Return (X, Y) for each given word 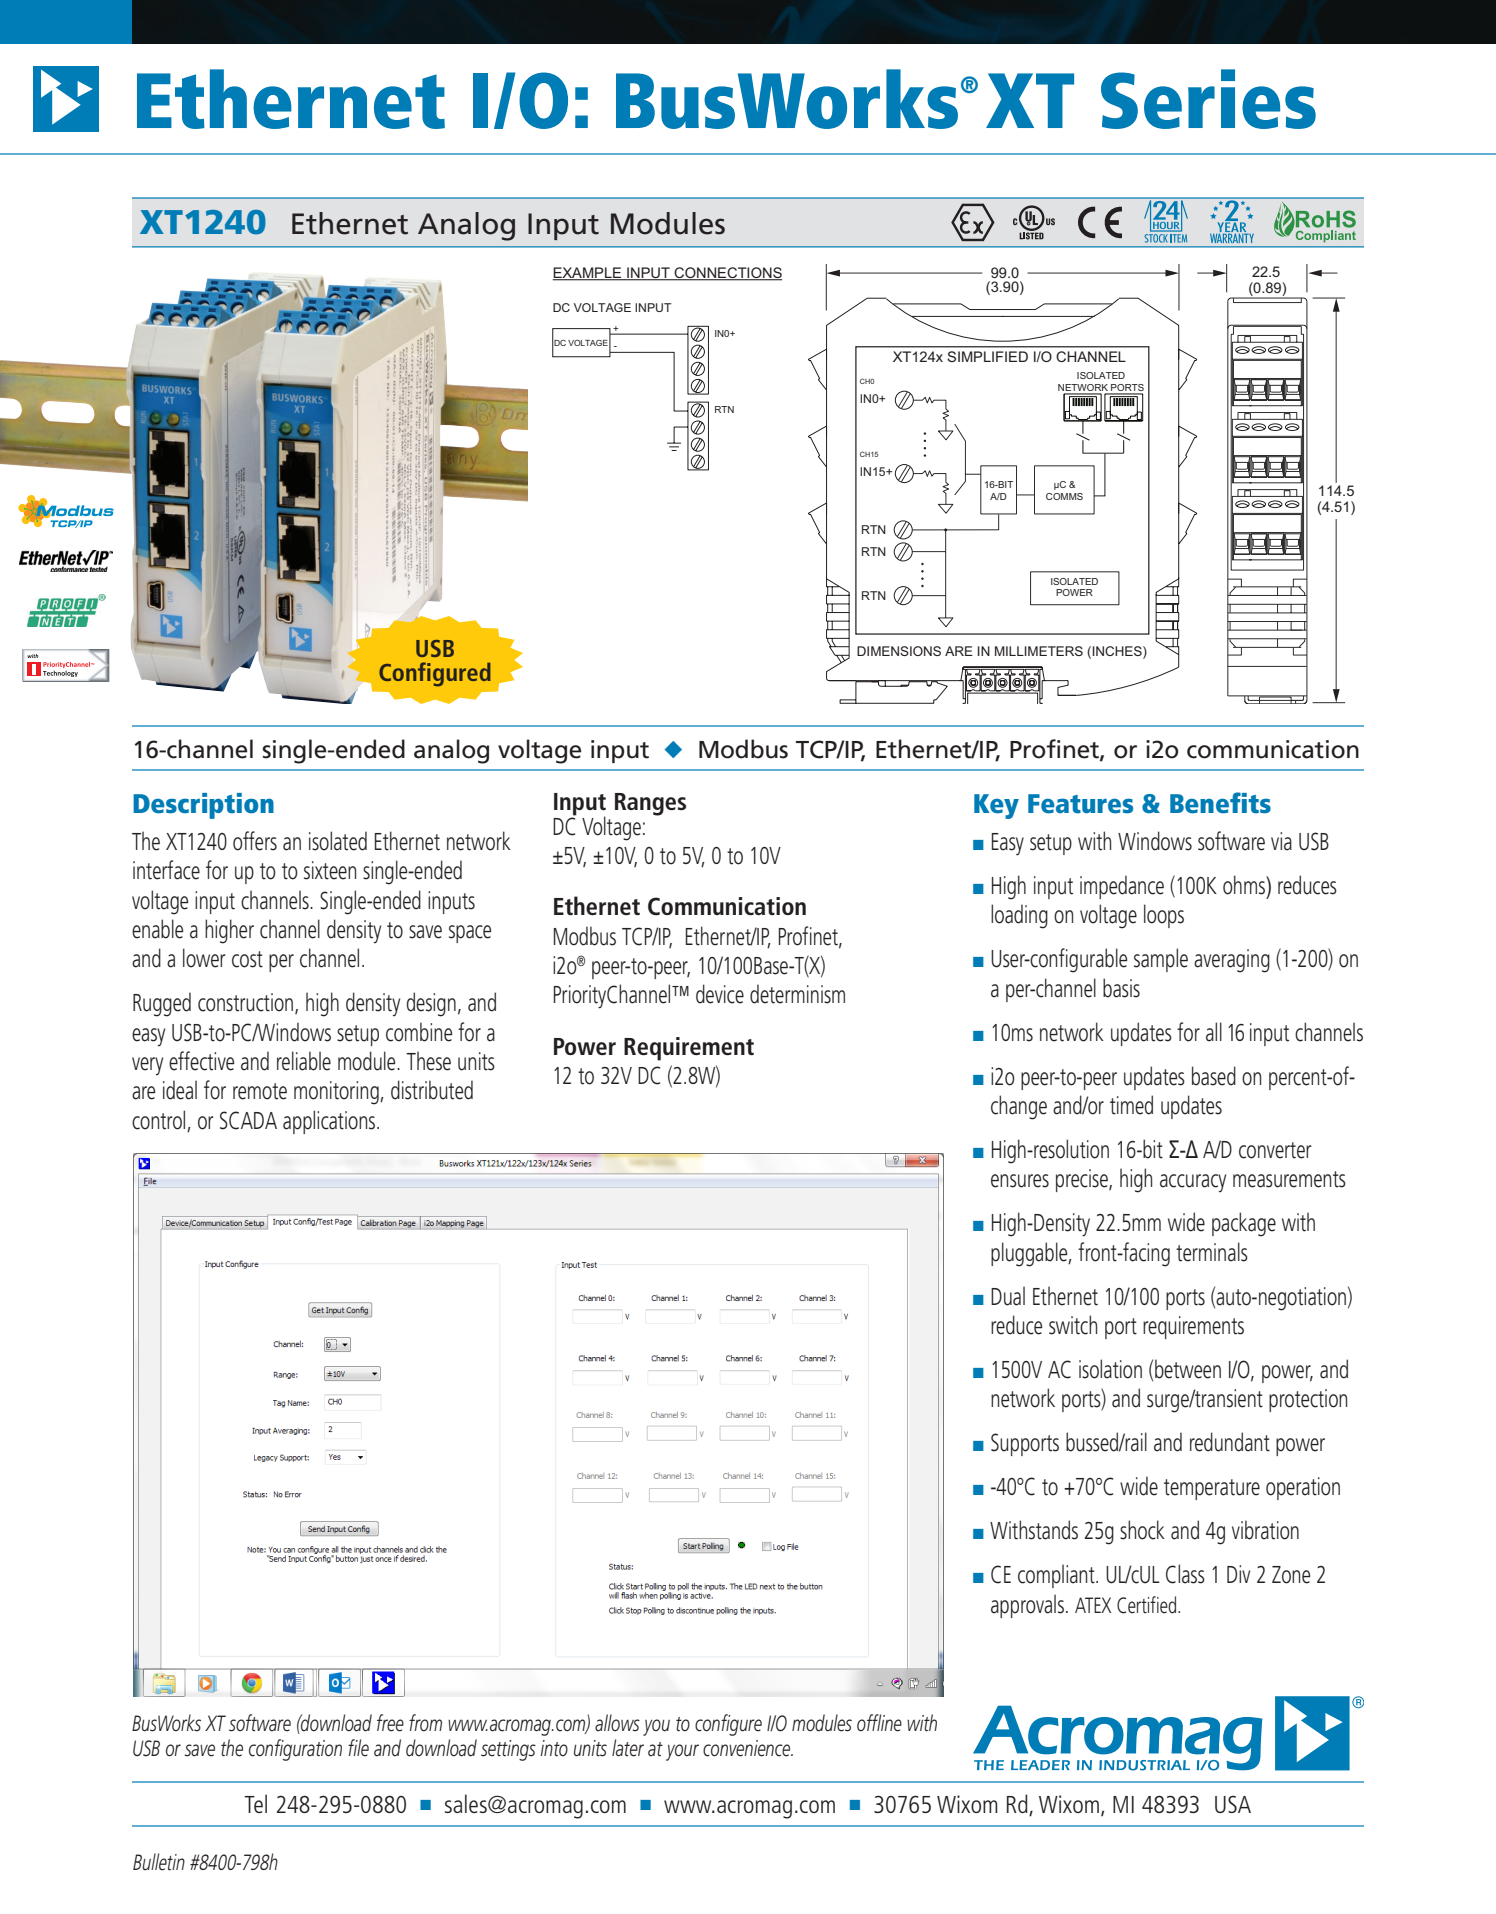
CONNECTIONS (727, 274)
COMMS (1064, 496)
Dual (1008, 1296)
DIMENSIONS (899, 651)
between (1188, 1369)
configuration (295, 1750)
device (720, 994)
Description (203, 806)
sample (1161, 960)
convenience (748, 1748)
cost (247, 959)
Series (1208, 99)
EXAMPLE (588, 274)
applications (330, 1122)
